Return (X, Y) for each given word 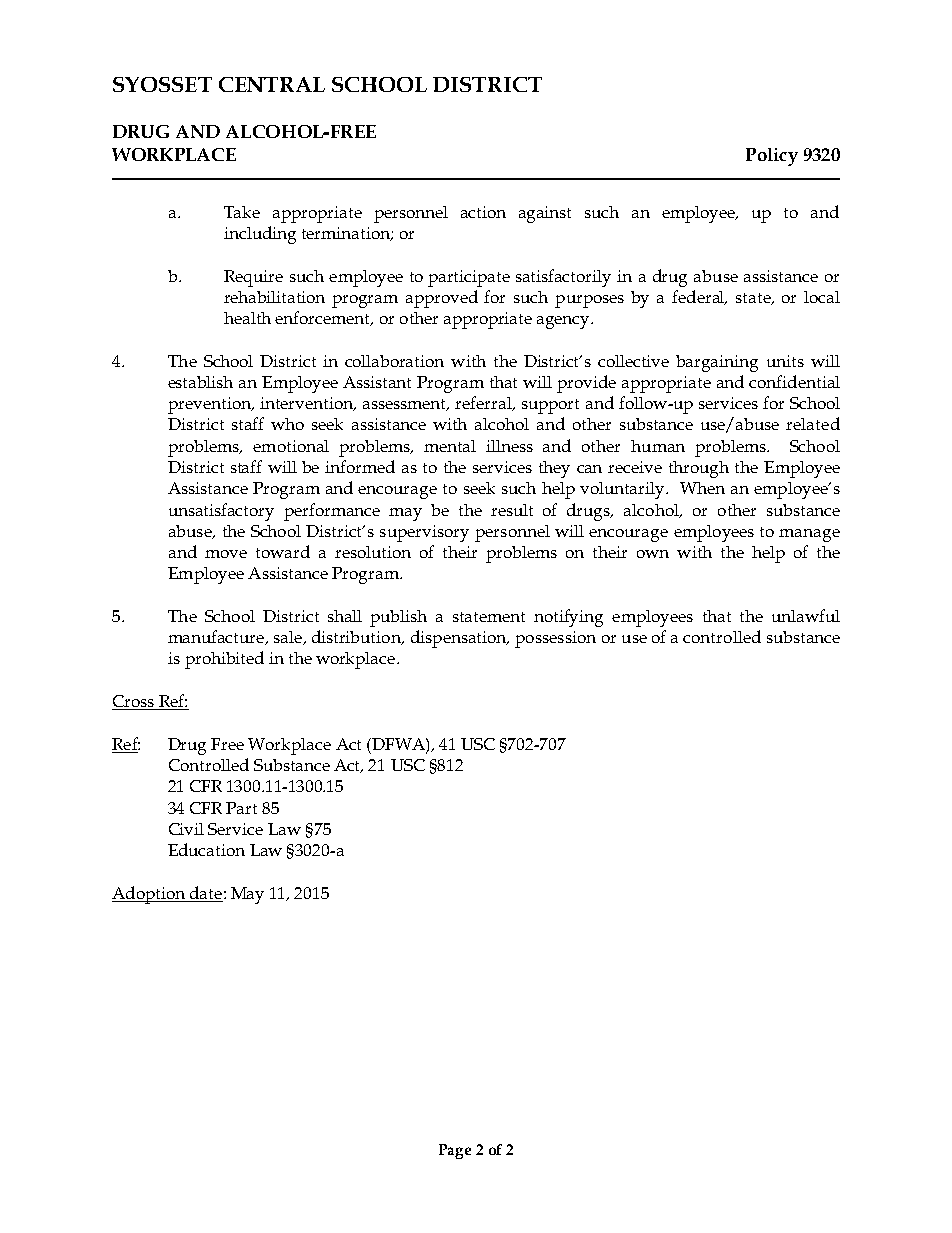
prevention (210, 405)
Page (455, 1151)
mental (450, 446)
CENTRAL (272, 84)
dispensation (460, 639)
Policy (772, 157)
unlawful (806, 615)
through (699, 469)
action (483, 212)
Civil (186, 829)
